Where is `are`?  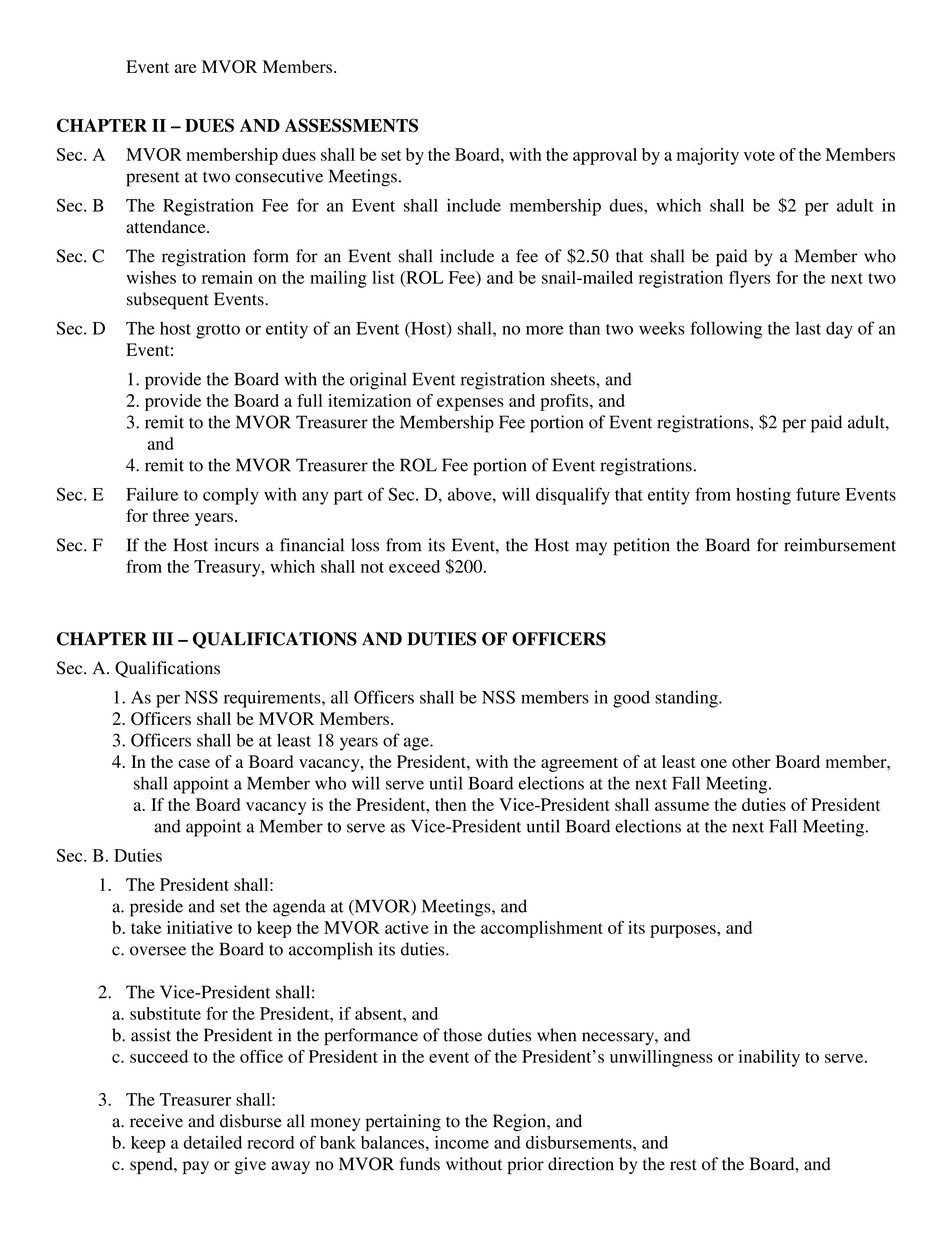 are is located at coordinates (186, 68).
